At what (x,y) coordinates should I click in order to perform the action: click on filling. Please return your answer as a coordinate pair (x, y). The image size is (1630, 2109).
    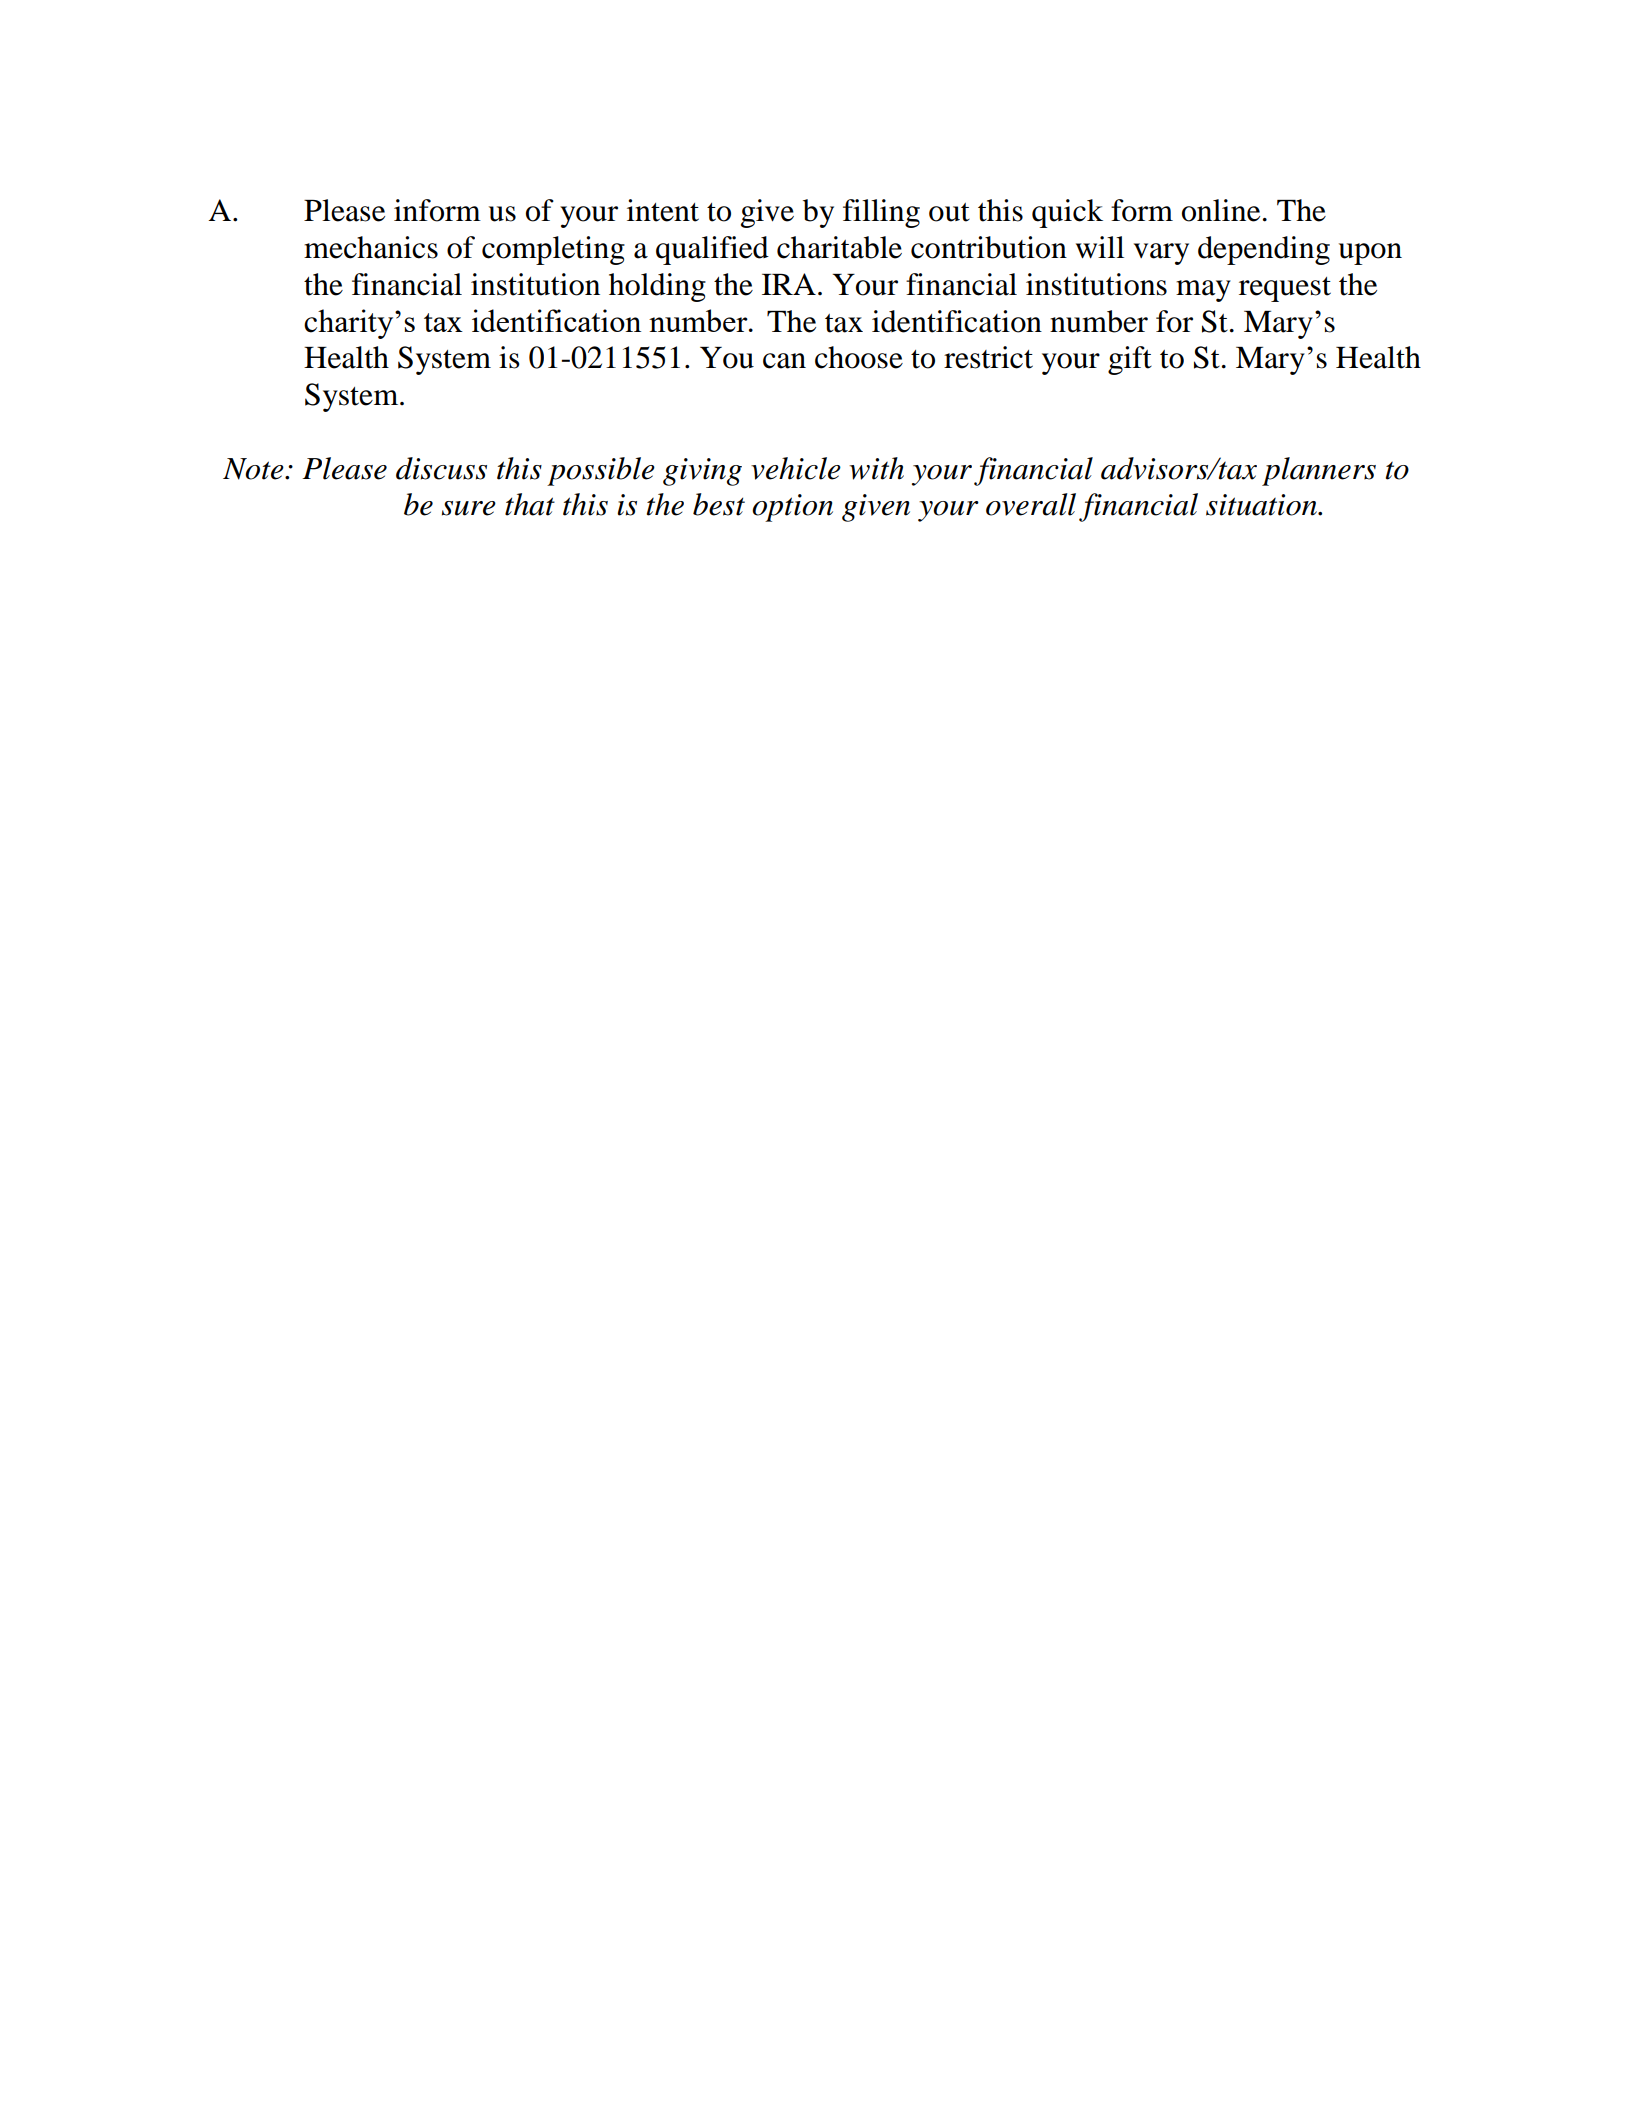
    Looking at the image, I should click on (881, 213).
